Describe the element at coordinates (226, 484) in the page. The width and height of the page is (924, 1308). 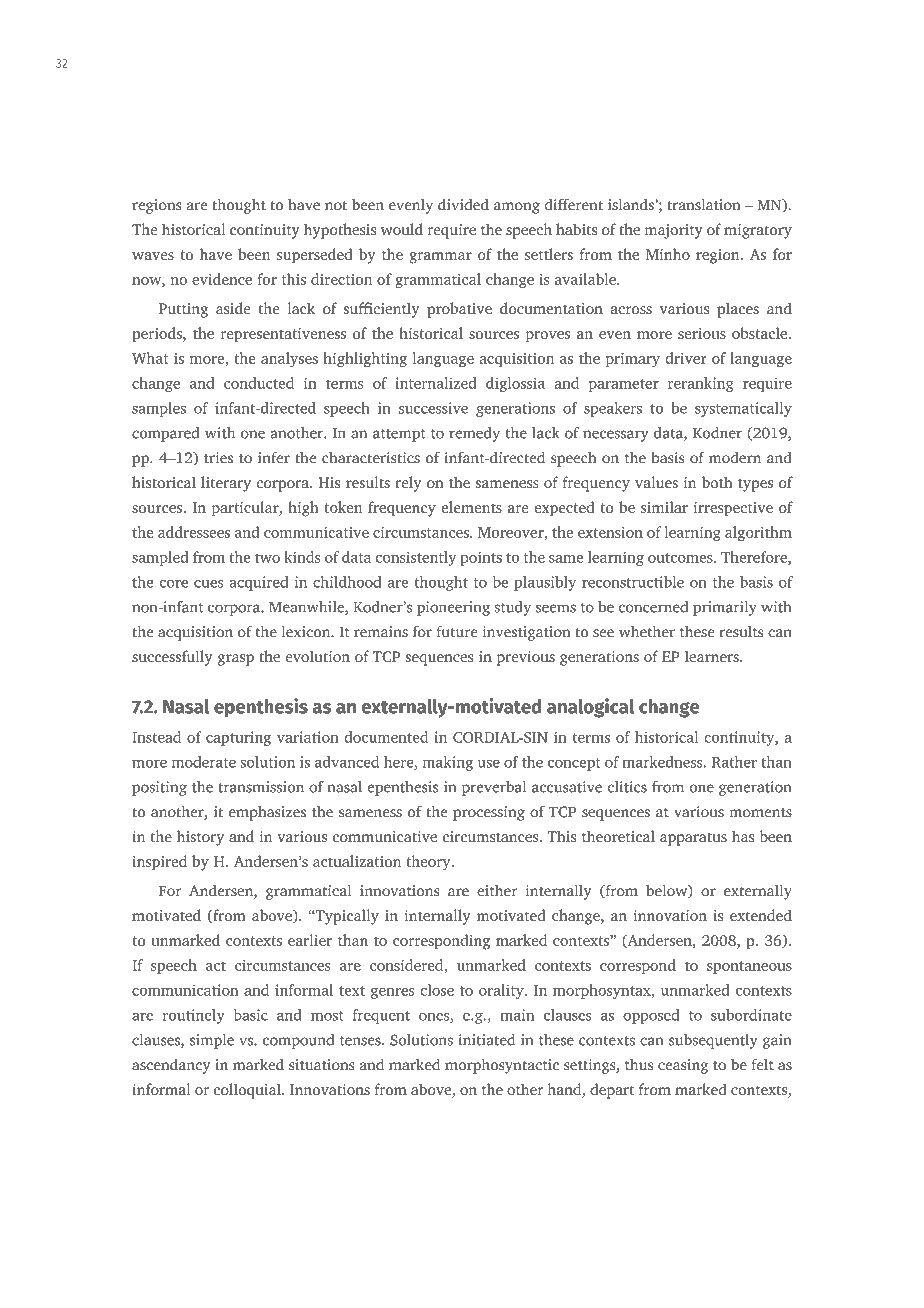
I see `literary` at that location.
